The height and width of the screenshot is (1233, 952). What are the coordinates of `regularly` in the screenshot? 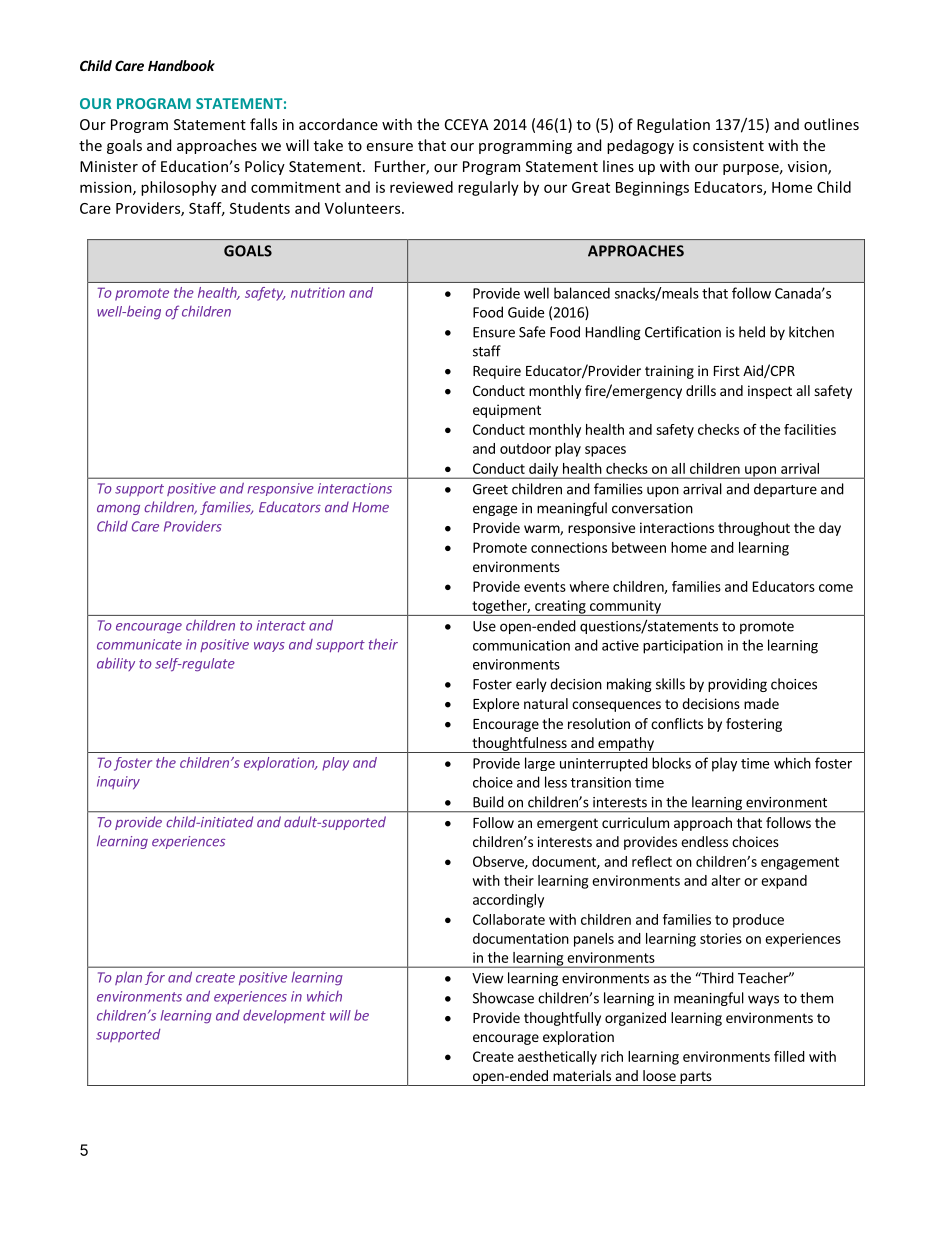 It's located at (488, 188).
